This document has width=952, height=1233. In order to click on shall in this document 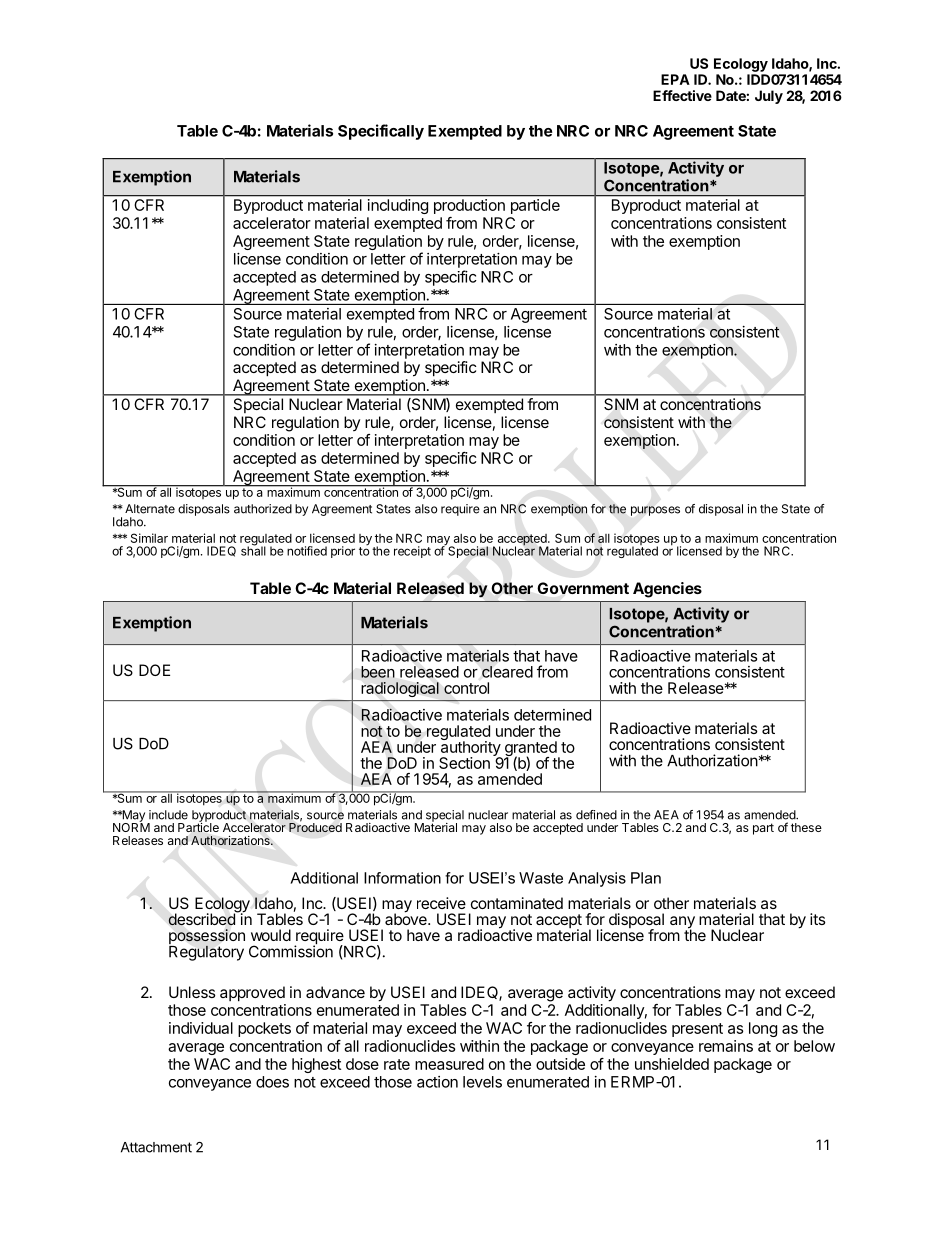, I will do `click(253, 550)`.
